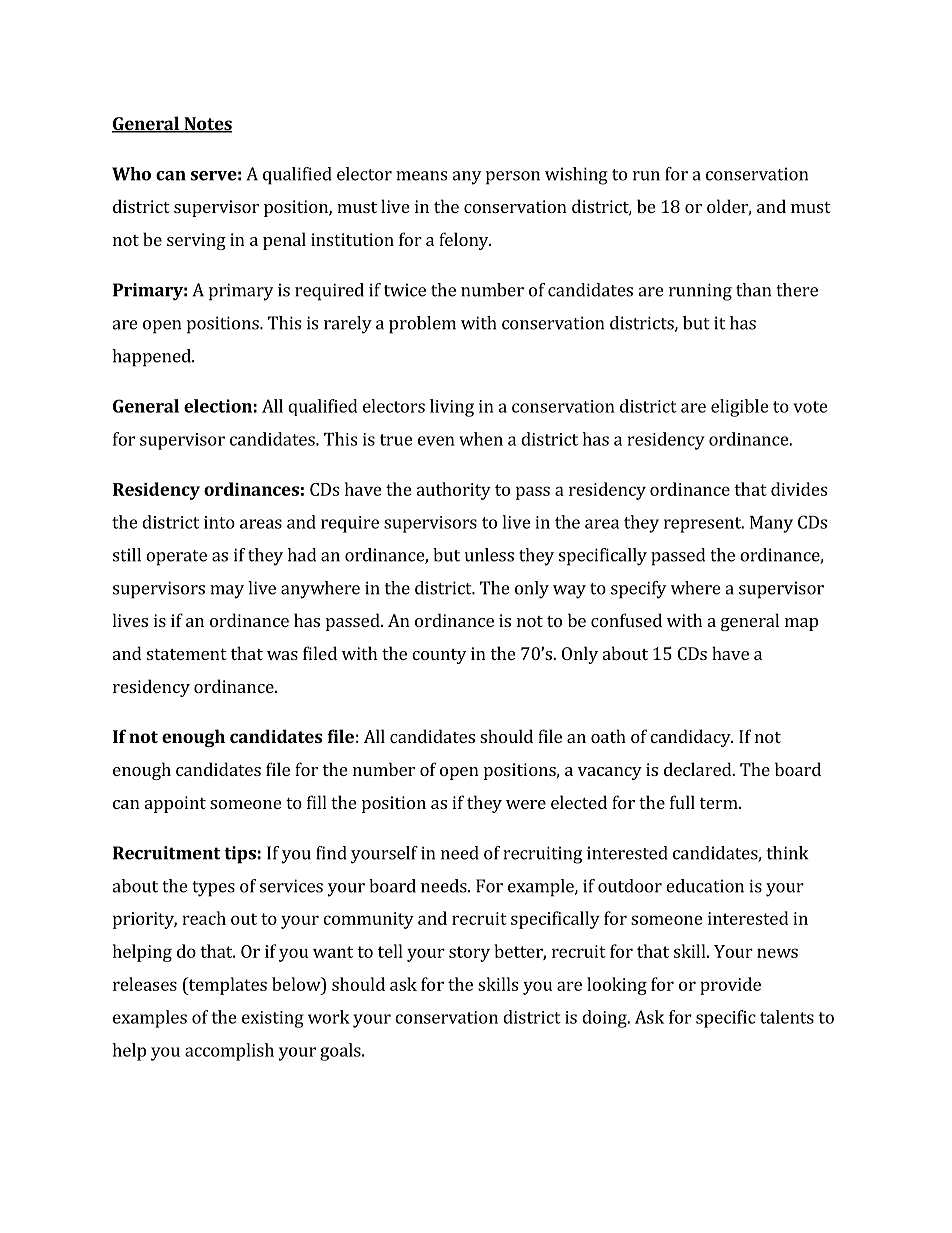 The width and height of the page is (952, 1233). Describe the element at coordinates (229, 1052) in the page. I see `accomplish` at that location.
